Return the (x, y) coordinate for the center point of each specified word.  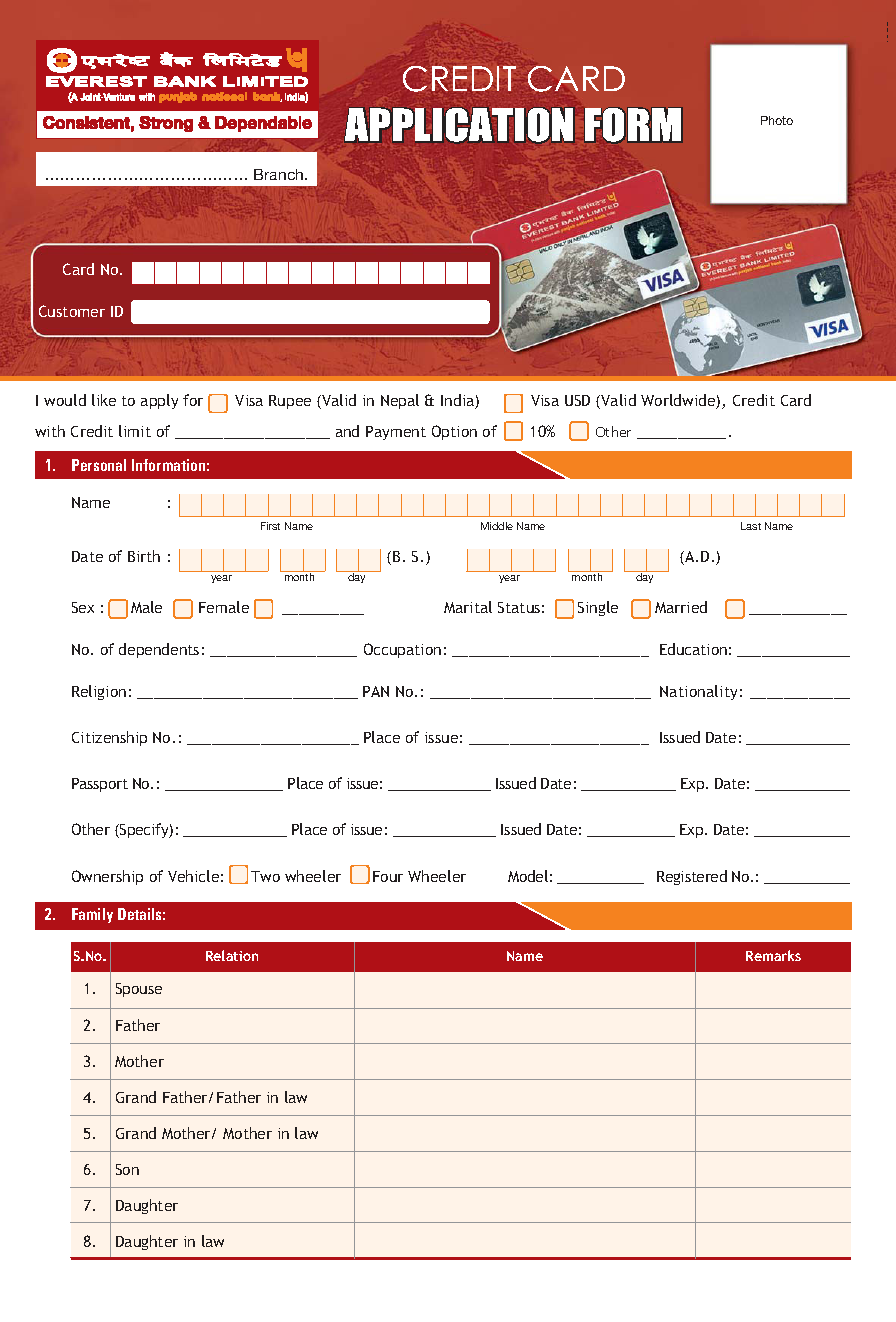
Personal (99, 465)
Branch (280, 174)
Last (751, 526)
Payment (396, 433)
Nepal (400, 401)
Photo (777, 120)
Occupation (402, 650)
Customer (72, 311)
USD (577, 400)
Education (693, 649)
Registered (692, 877)
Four (388, 876)
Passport (100, 785)
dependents (159, 650)
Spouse (139, 990)
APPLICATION (459, 125)
